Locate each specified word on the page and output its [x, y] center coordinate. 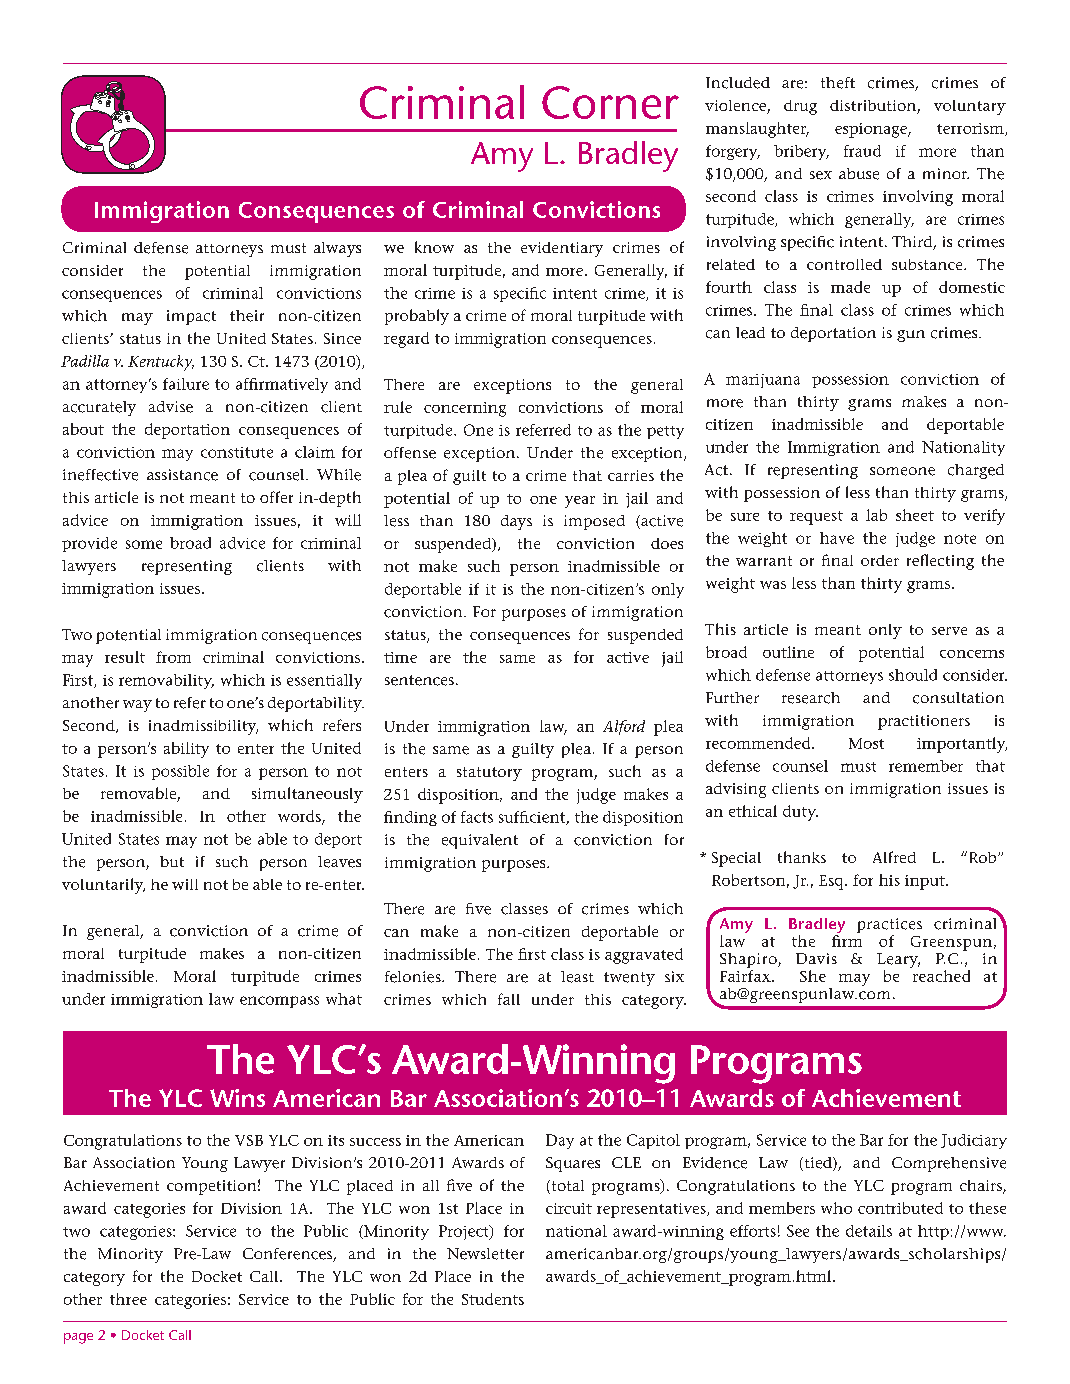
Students [493, 1299]
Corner [610, 102]
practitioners [924, 722]
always [337, 249]
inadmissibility [203, 727]
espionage [872, 130]
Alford [624, 727]
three [128, 1299]
